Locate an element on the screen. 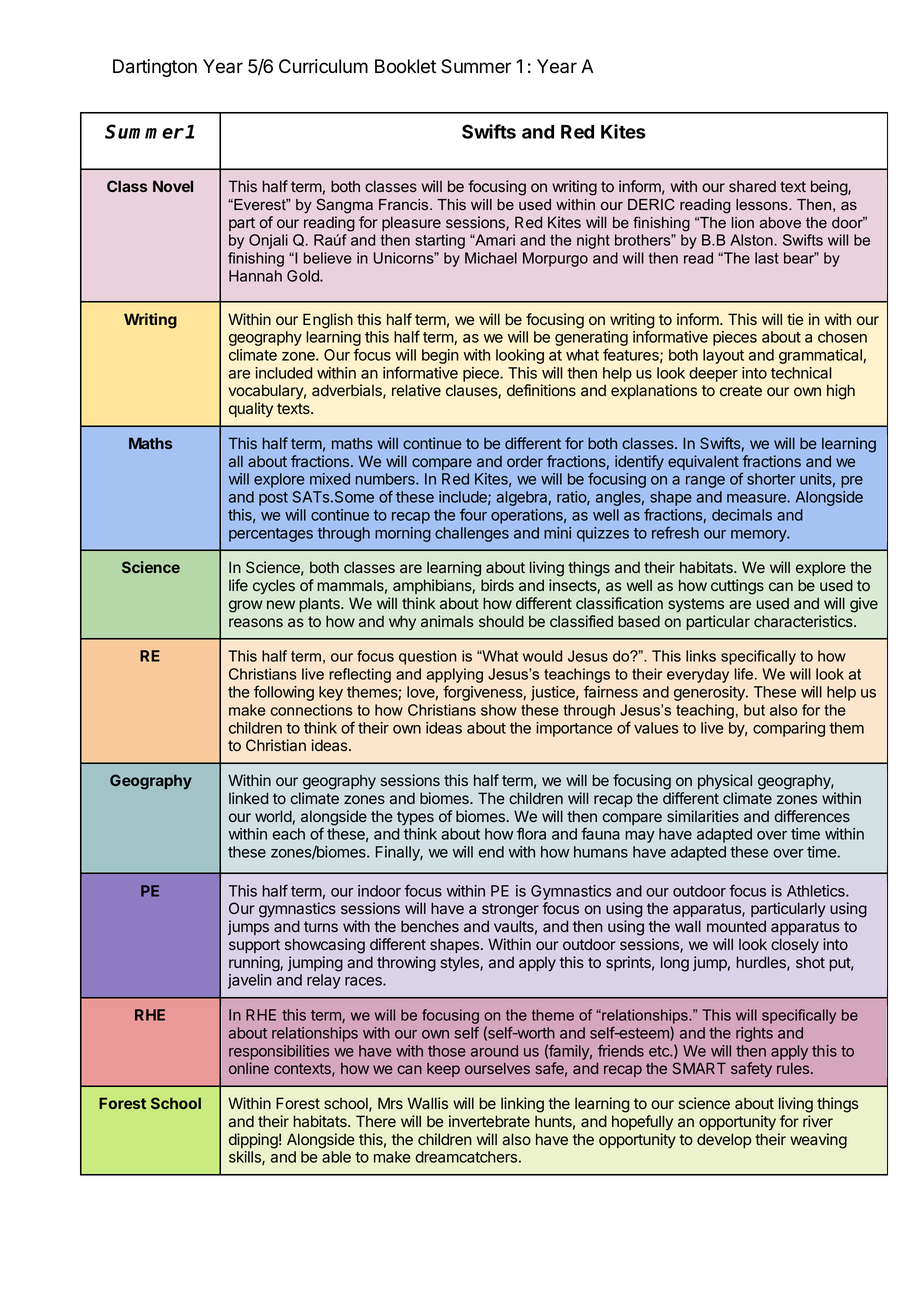 This screenshot has height=1307, width=924. Booklet is located at coordinates (405, 66).
